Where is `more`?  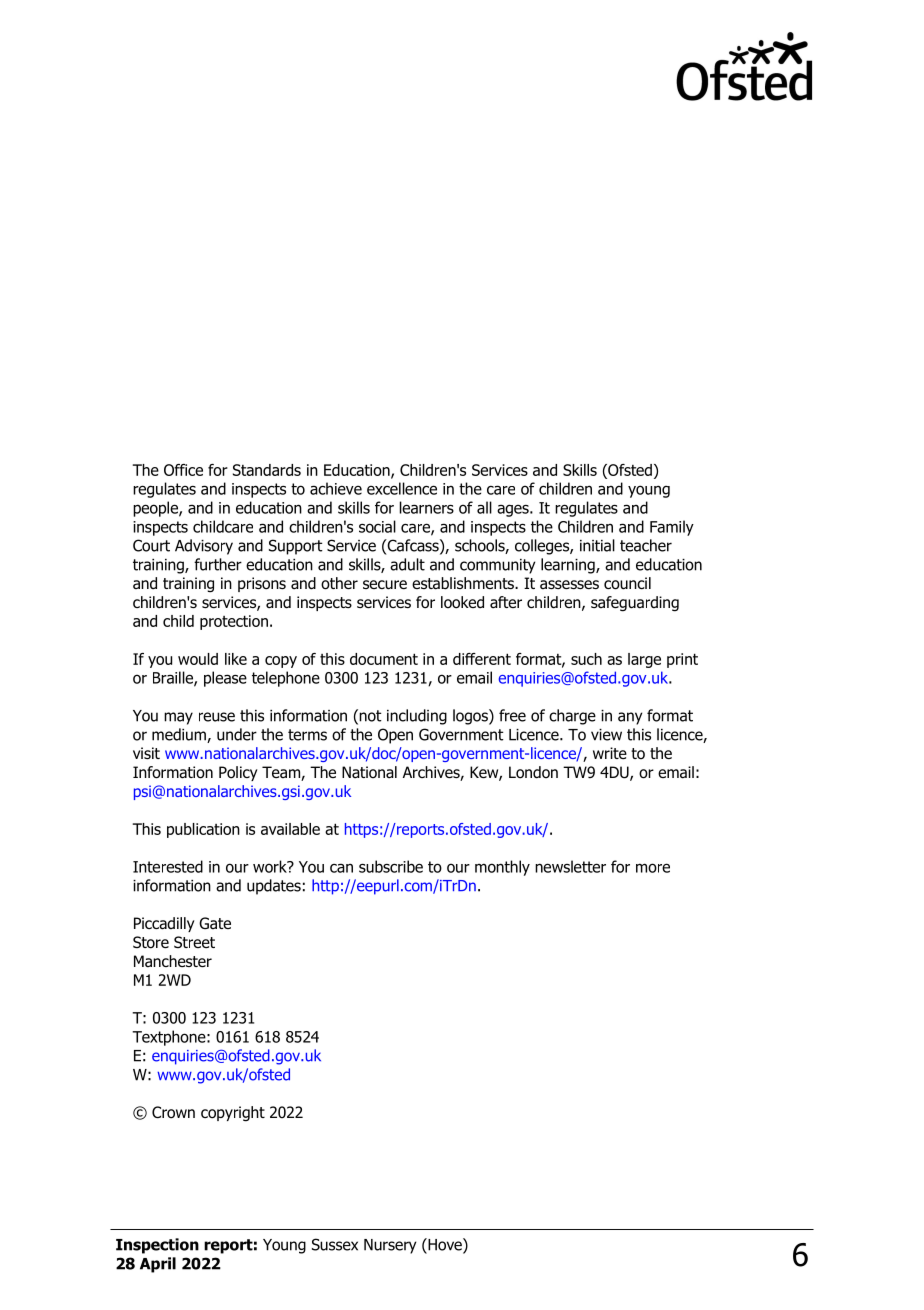 more is located at coordinates (653, 868).
